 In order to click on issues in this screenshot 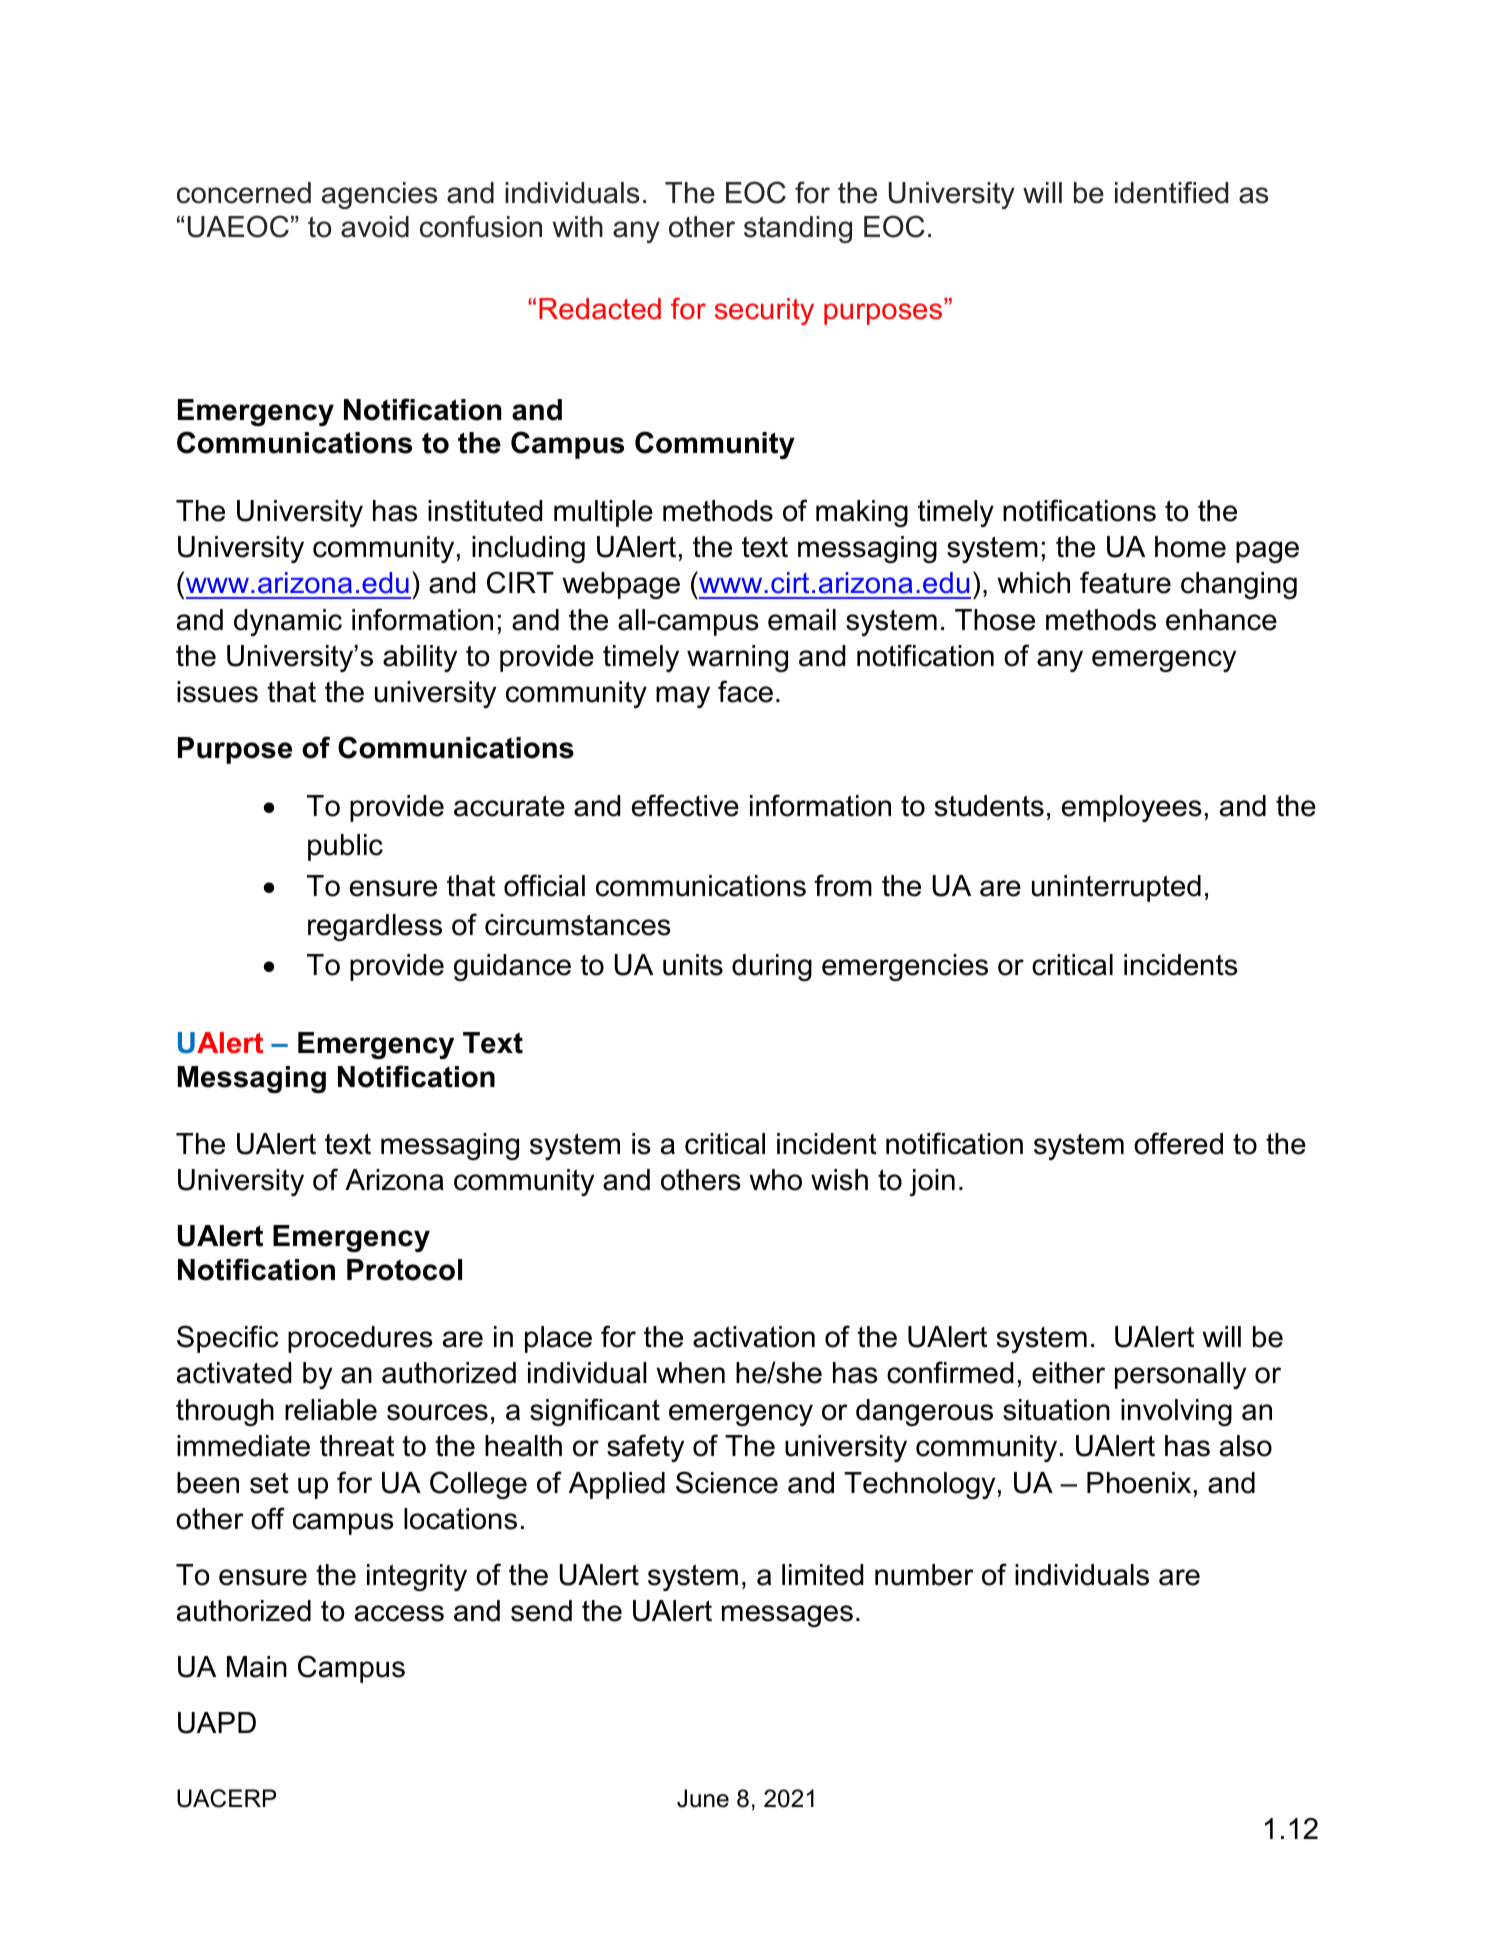, I will do `click(217, 692)`.
